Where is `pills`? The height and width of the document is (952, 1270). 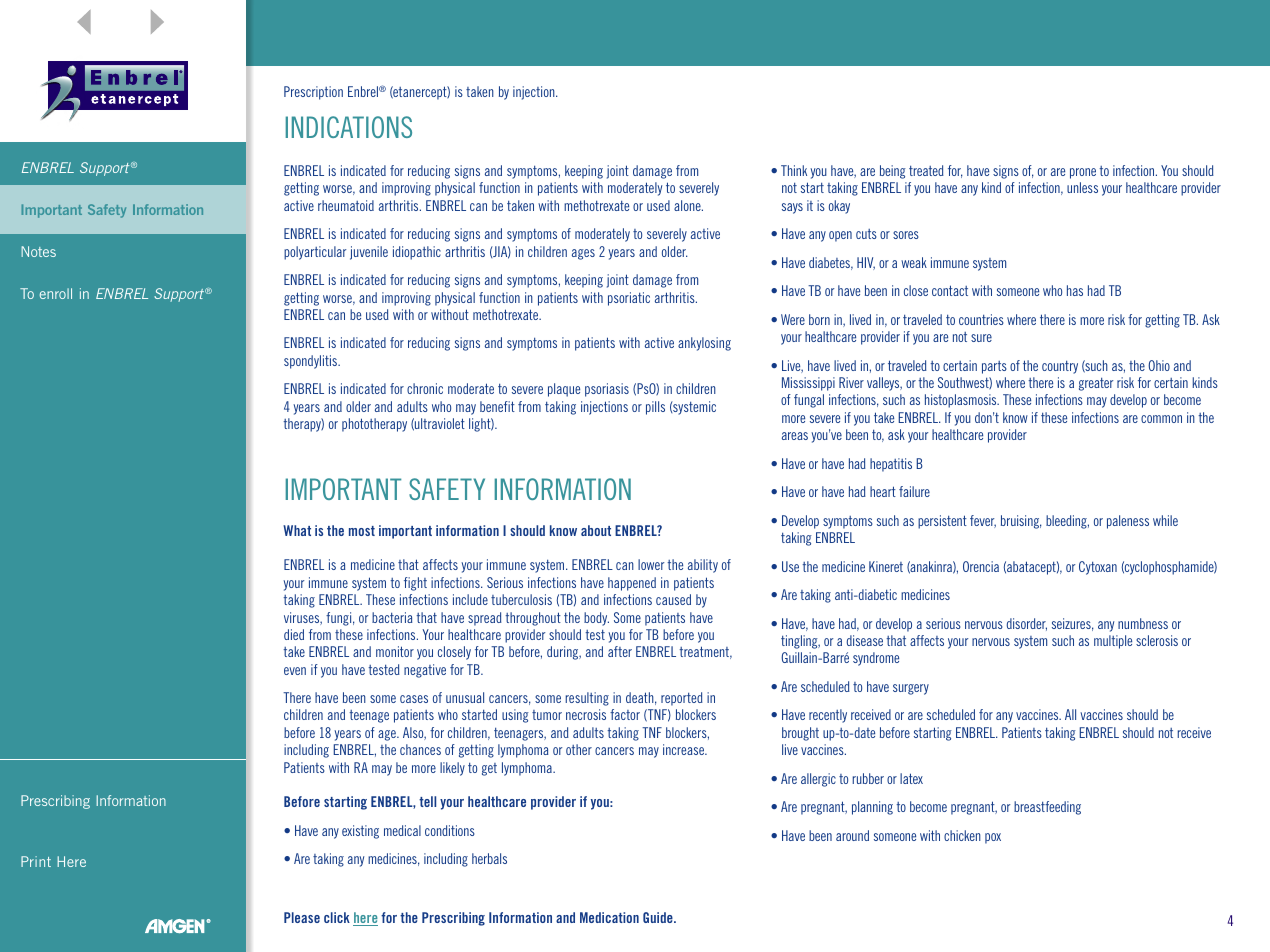
pills is located at coordinates (655, 408).
